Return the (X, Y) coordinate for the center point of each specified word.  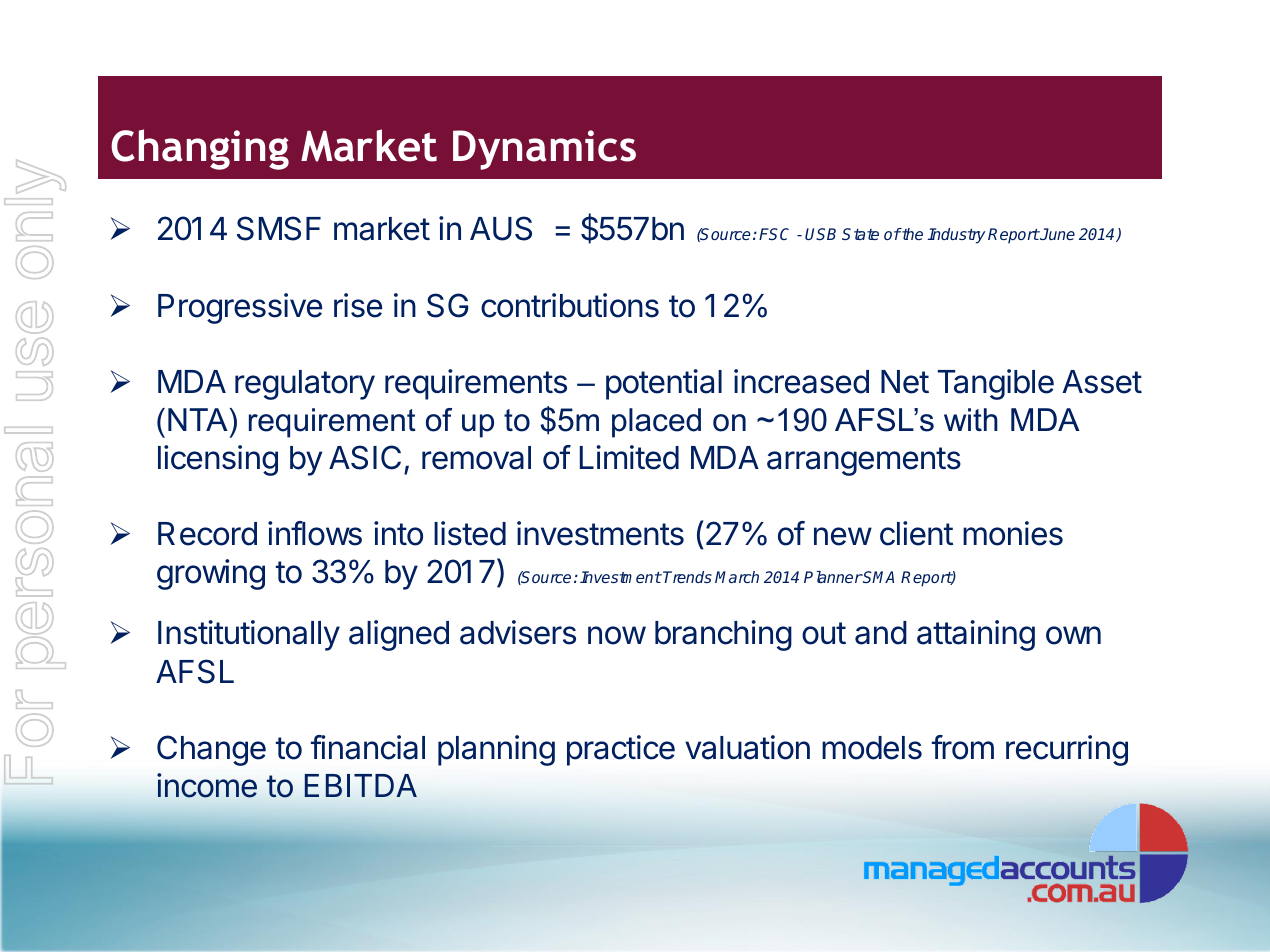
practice (621, 750)
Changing (200, 149)
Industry (957, 236)
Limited (629, 457)
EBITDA (360, 785)
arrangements (864, 461)
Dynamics (544, 150)
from (963, 747)
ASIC (365, 457)
